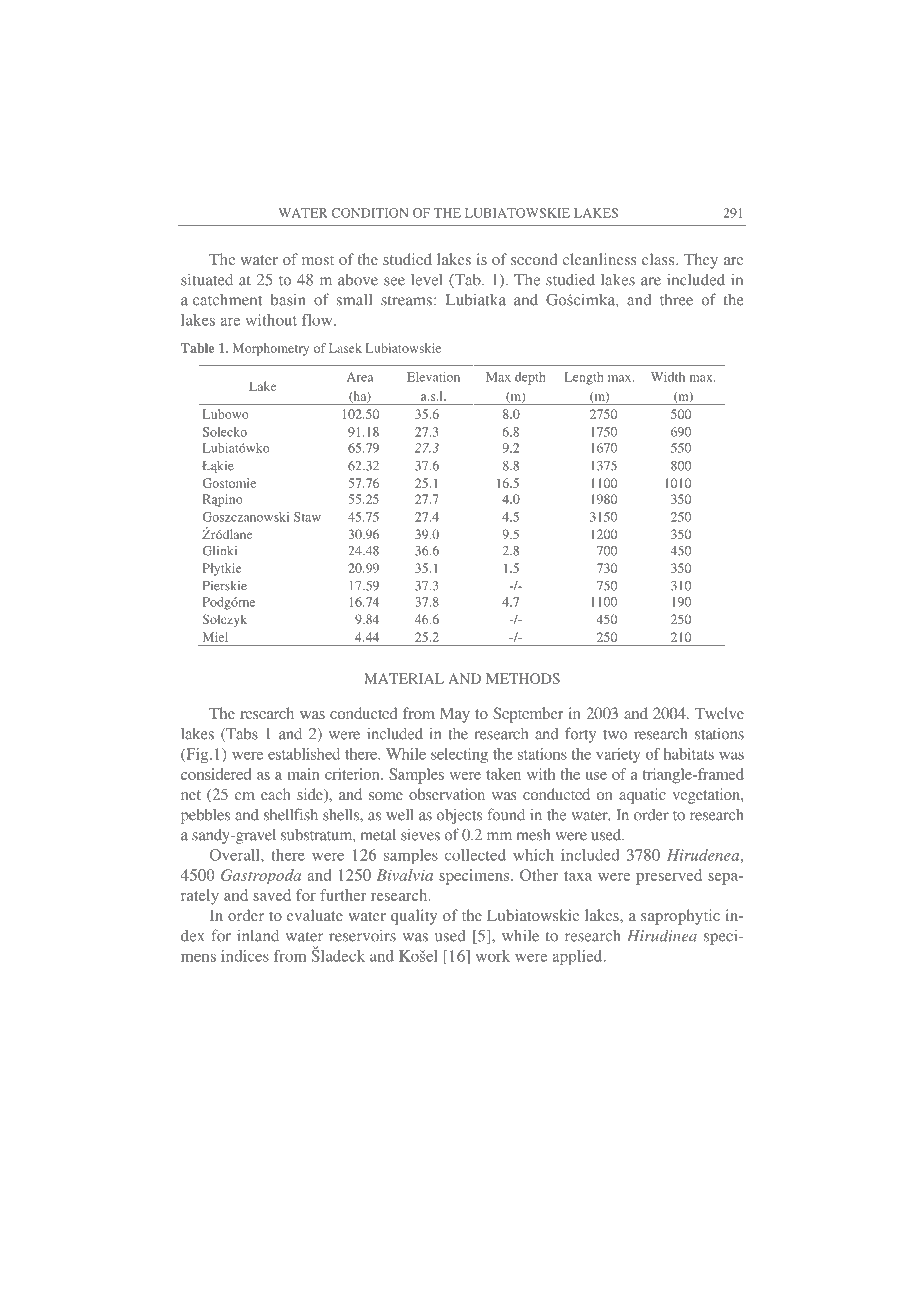 The image size is (924, 1308). What do you see at coordinates (659, 259) in the screenshot?
I see `class` at bounding box center [659, 259].
